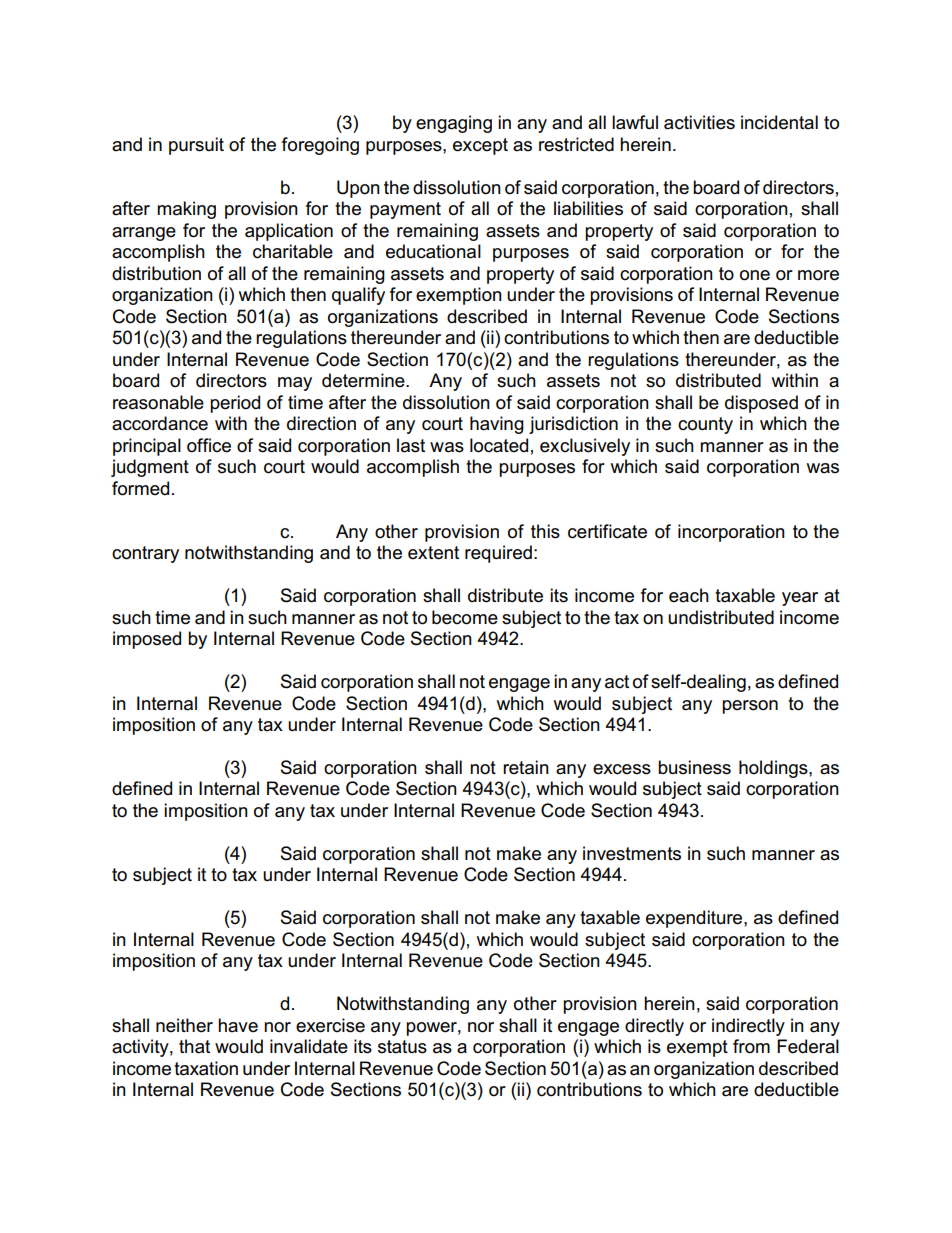 The height and width of the image is (1233, 952). I want to click on status, so click(402, 1047).
